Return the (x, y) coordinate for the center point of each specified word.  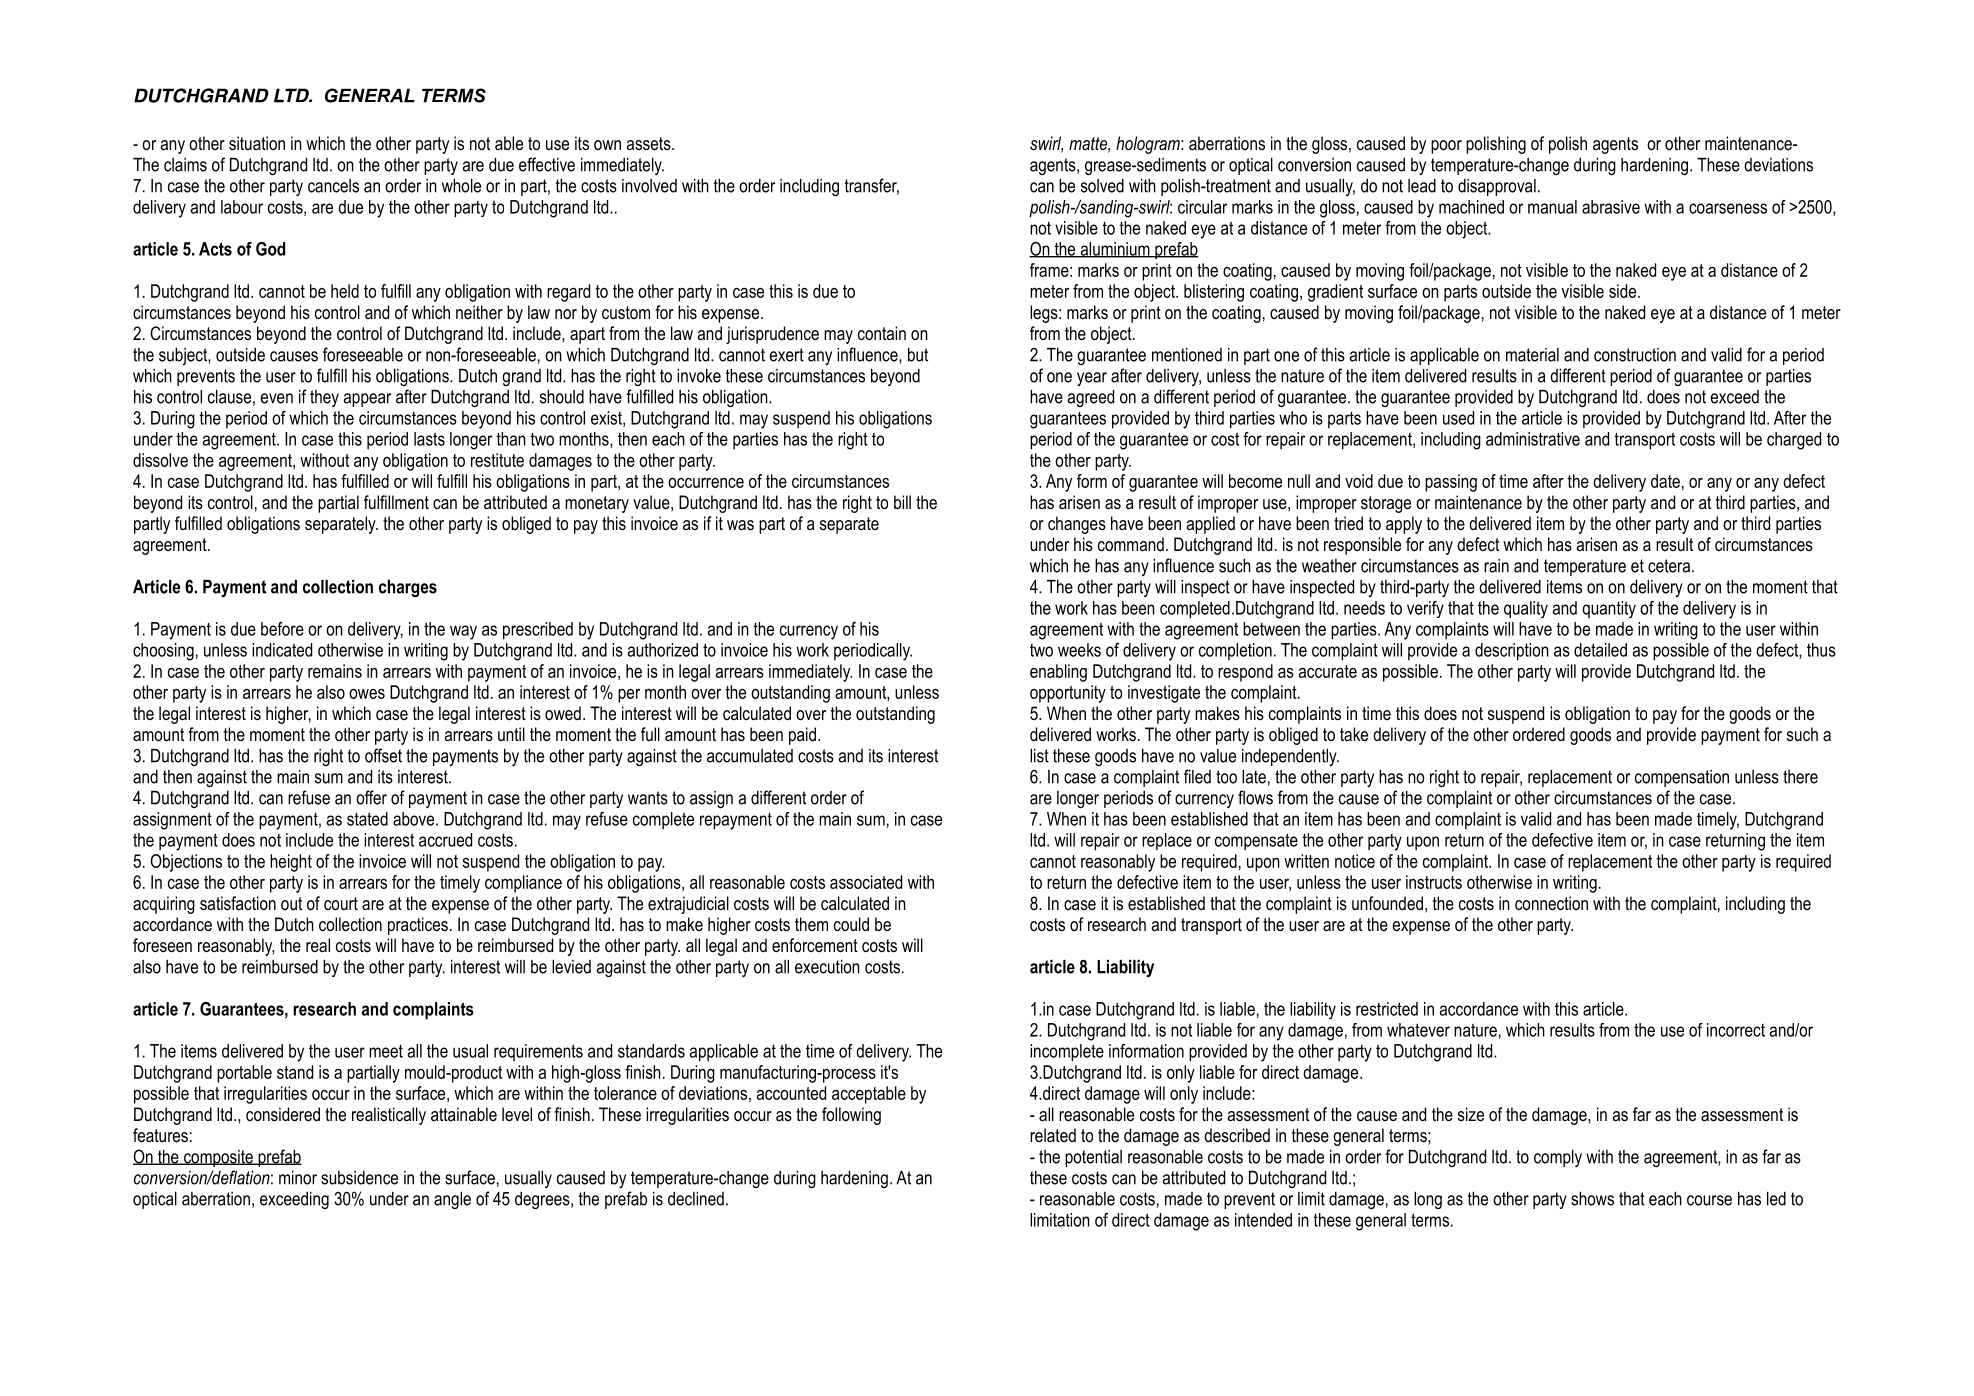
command (1131, 544)
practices (418, 926)
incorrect (1736, 1030)
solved (1102, 186)
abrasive (1611, 207)
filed (1197, 776)
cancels (333, 186)
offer (371, 797)
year (1092, 379)
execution (827, 967)
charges (408, 588)
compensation (1682, 778)
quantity (1609, 609)
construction (1635, 355)
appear (367, 400)
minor (298, 1178)
